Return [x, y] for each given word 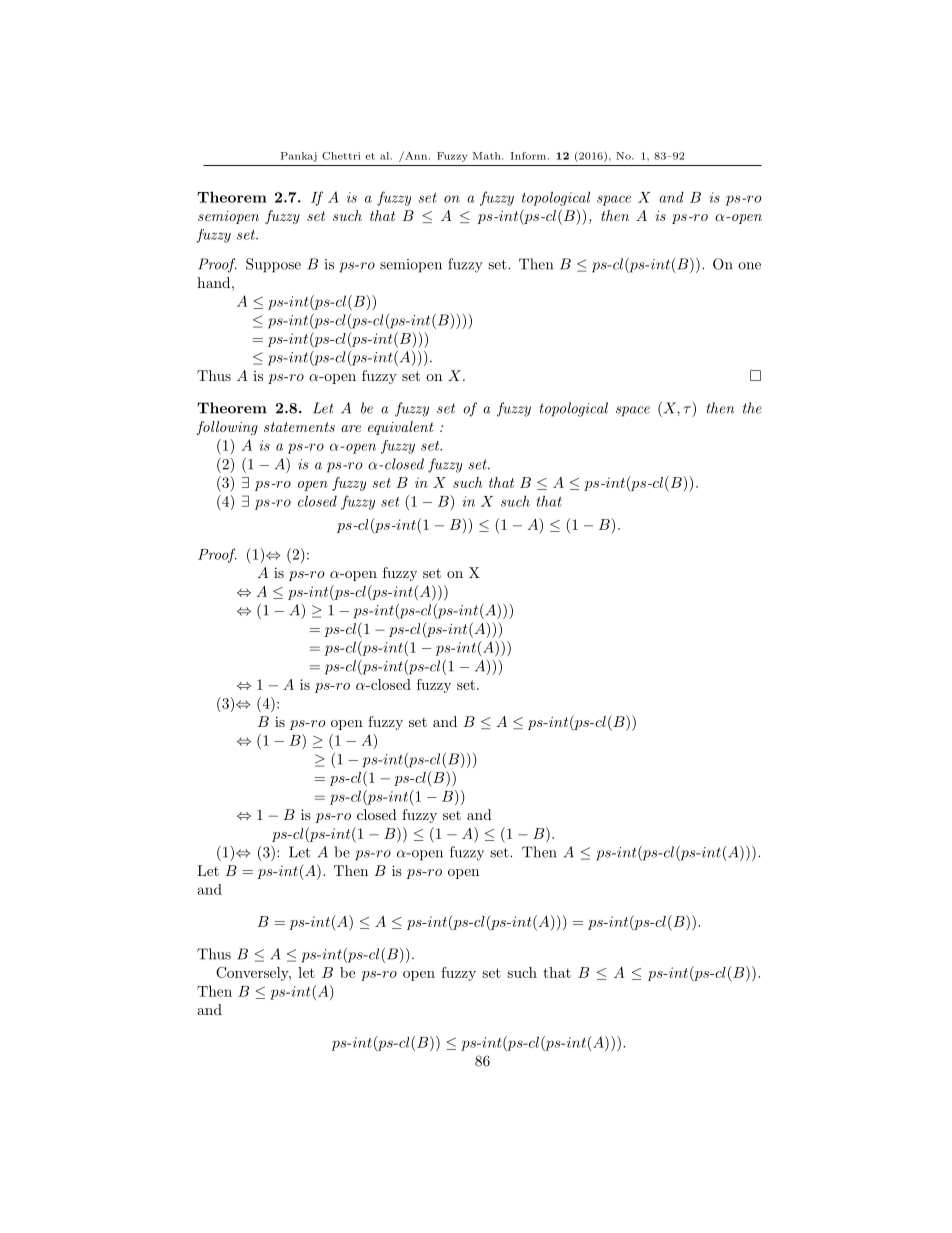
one [749, 266]
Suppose [273, 265]
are [351, 428]
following [227, 428]
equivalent [401, 428]
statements [299, 427]
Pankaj [299, 157]
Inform [528, 156]
